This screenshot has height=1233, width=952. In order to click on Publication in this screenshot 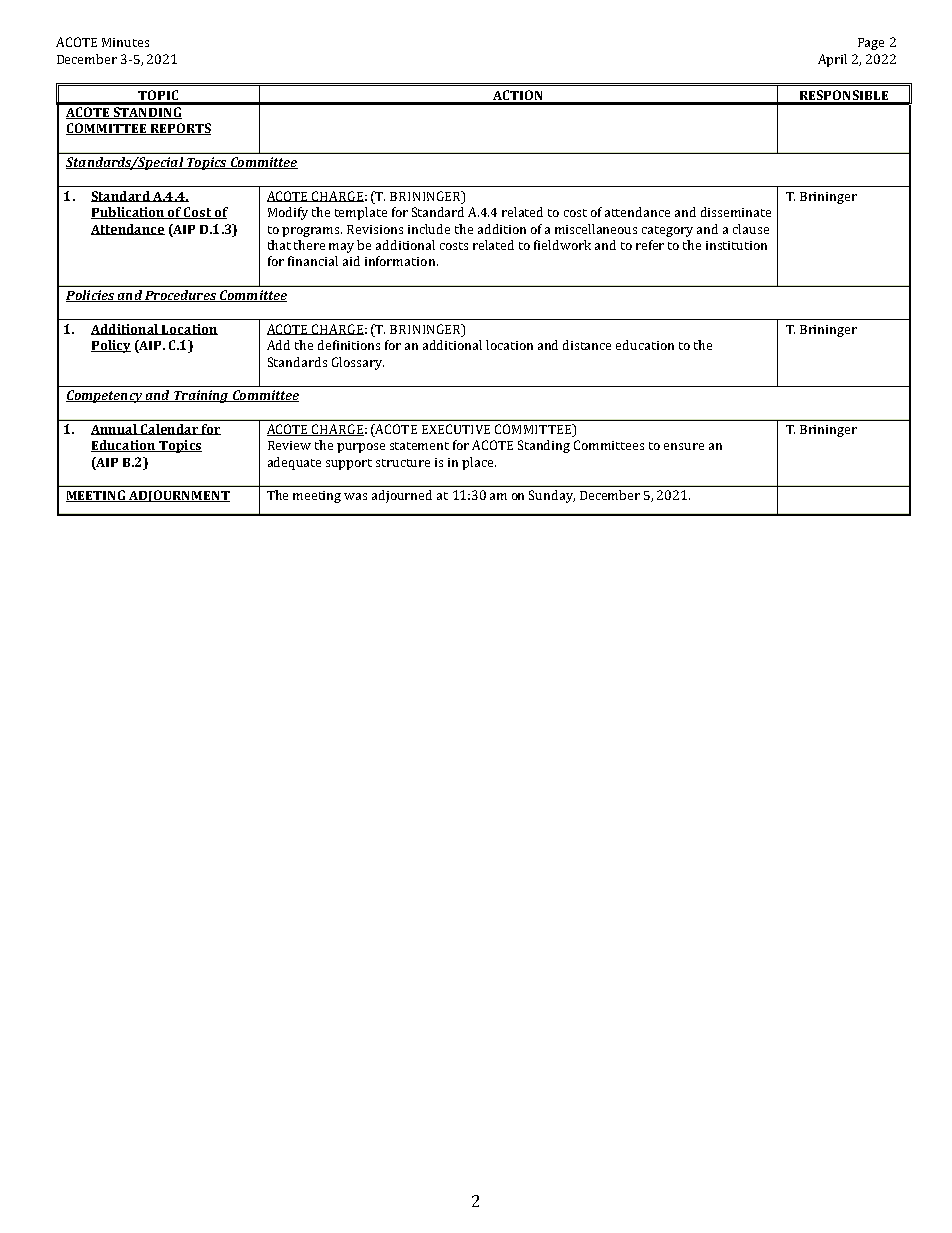, I will do `click(129, 213)`.
